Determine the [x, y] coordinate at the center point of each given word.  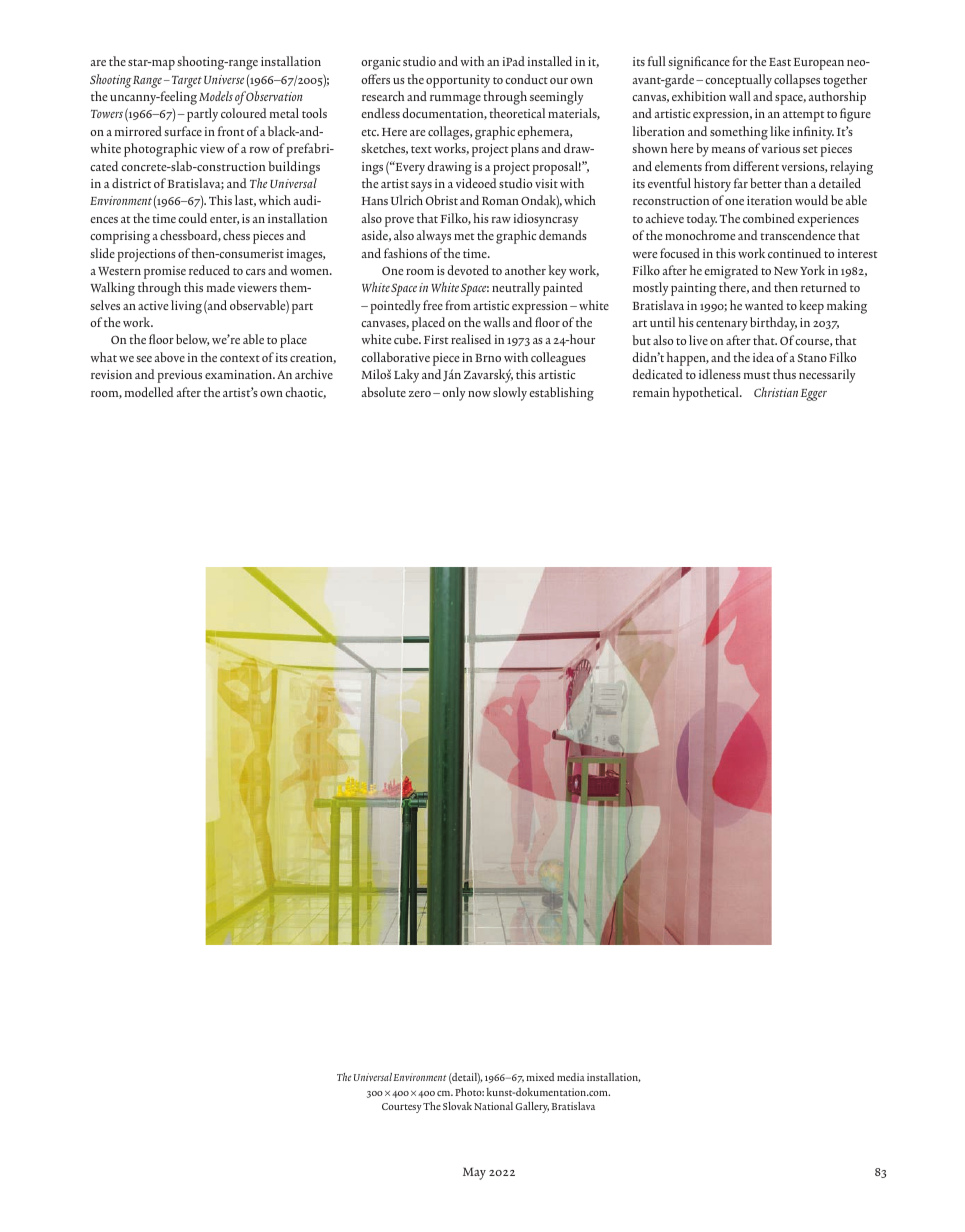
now [479, 394]
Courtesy [402, 1108]
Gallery [532, 1107]
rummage [455, 100]
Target [185, 82]
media [571, 1077]
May [474, 1173]
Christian [776, 392]
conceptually [738, 81]
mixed [540, 1077]
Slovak [457, 1106]
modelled [149, 392]
